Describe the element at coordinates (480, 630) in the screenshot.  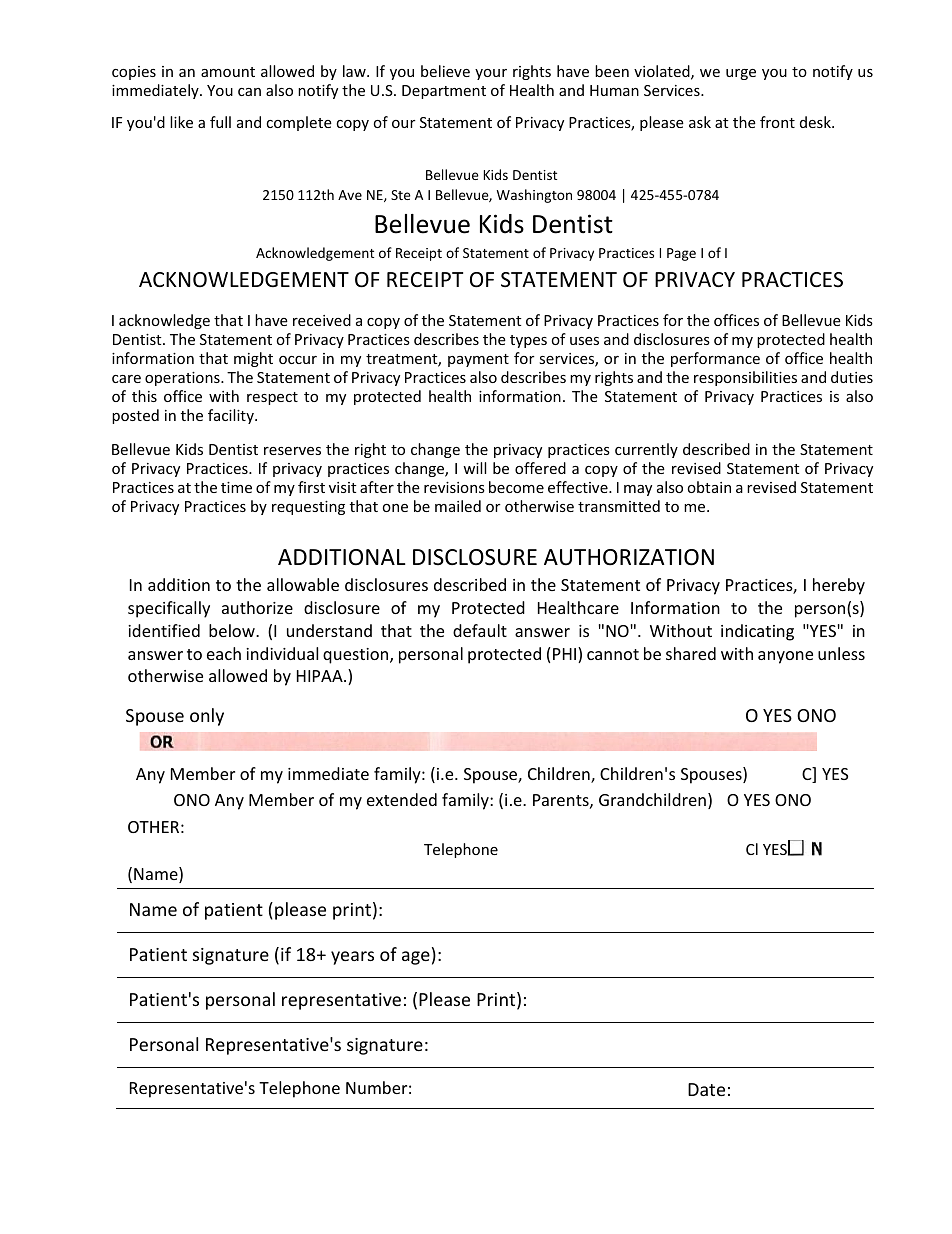
I see `default` at that location.
